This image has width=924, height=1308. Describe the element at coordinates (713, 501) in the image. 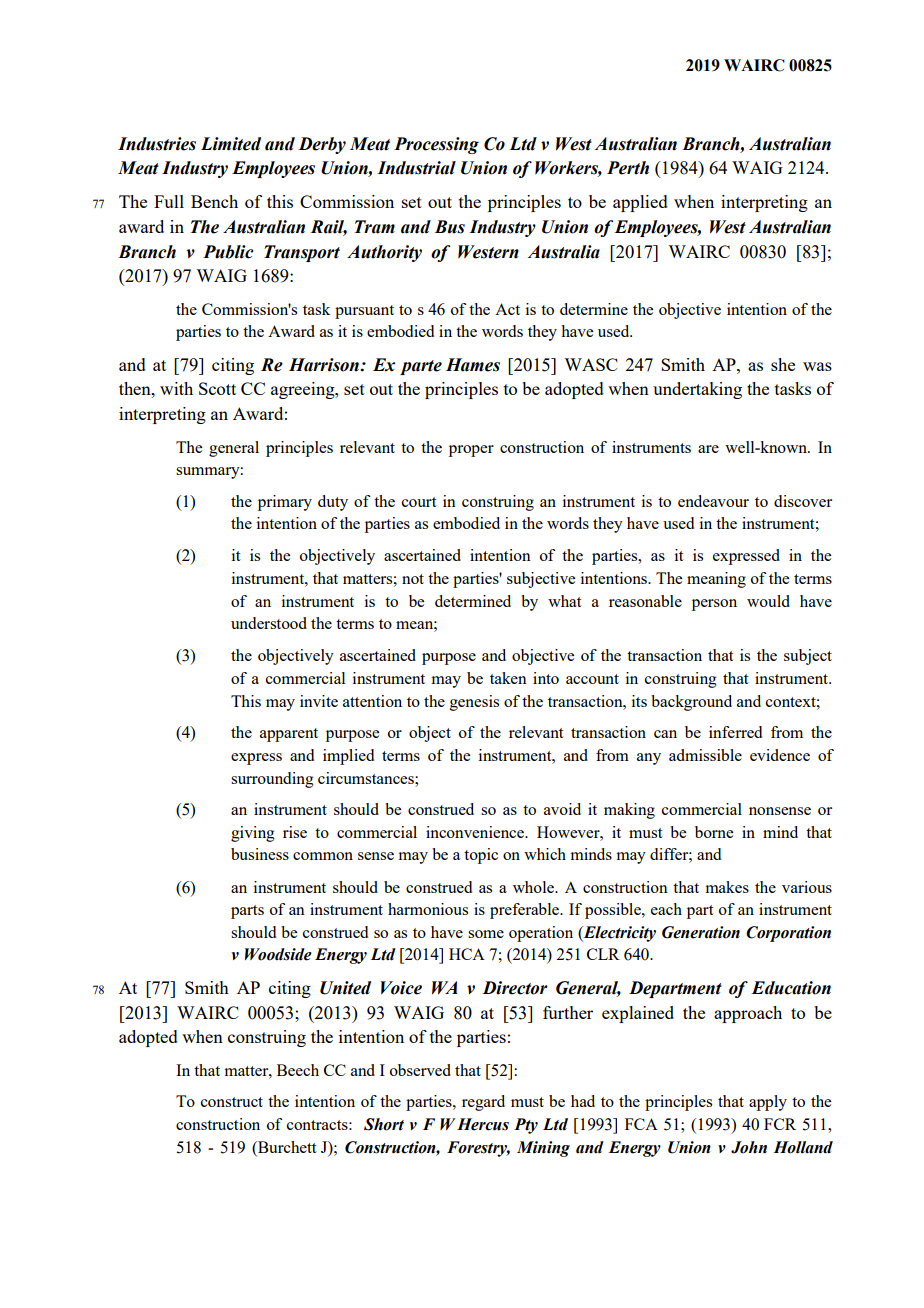

I see `endeavour` at that location.
